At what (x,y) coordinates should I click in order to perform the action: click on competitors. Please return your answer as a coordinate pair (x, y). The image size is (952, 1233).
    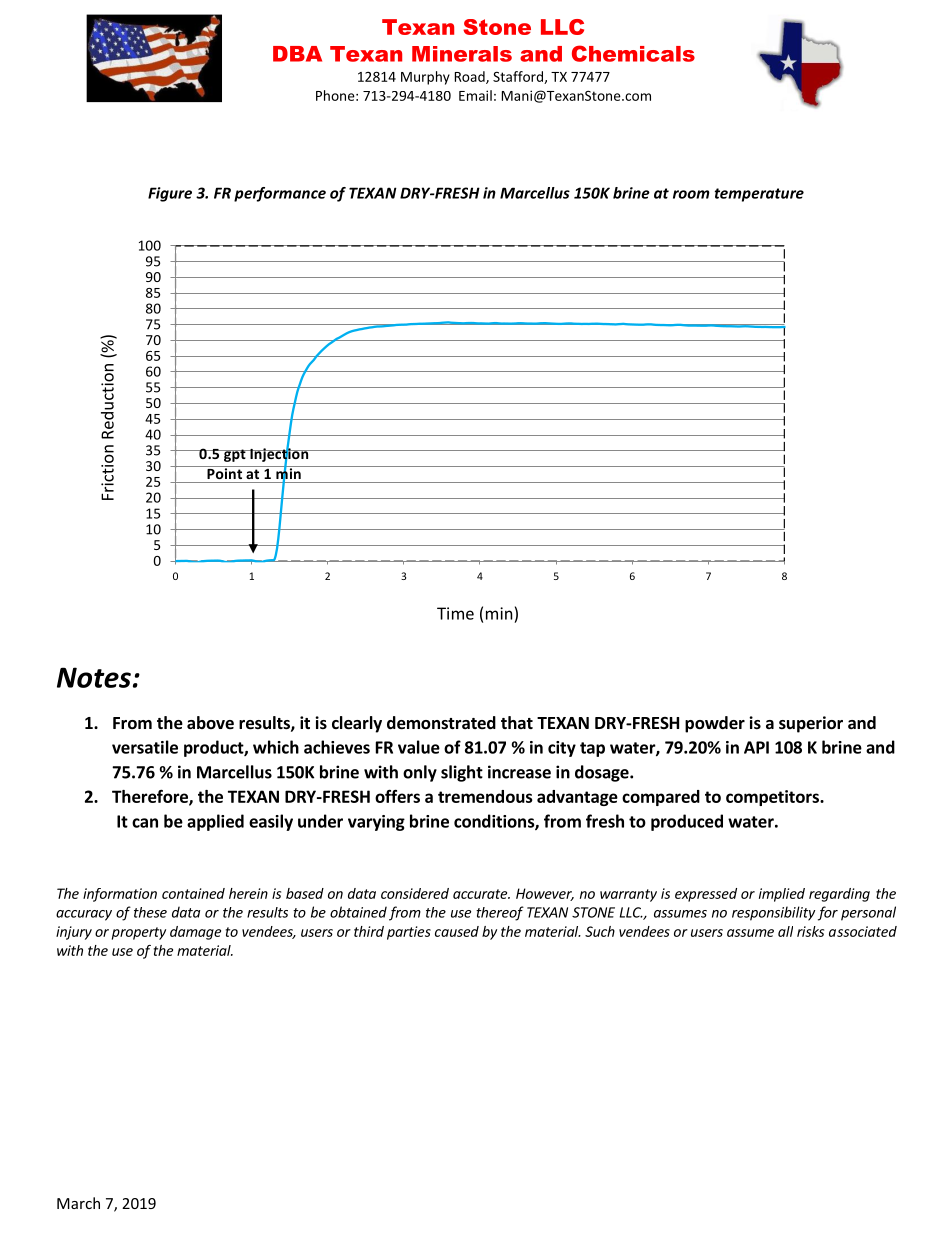
    Looking at the image, I should click on (773, 798).
